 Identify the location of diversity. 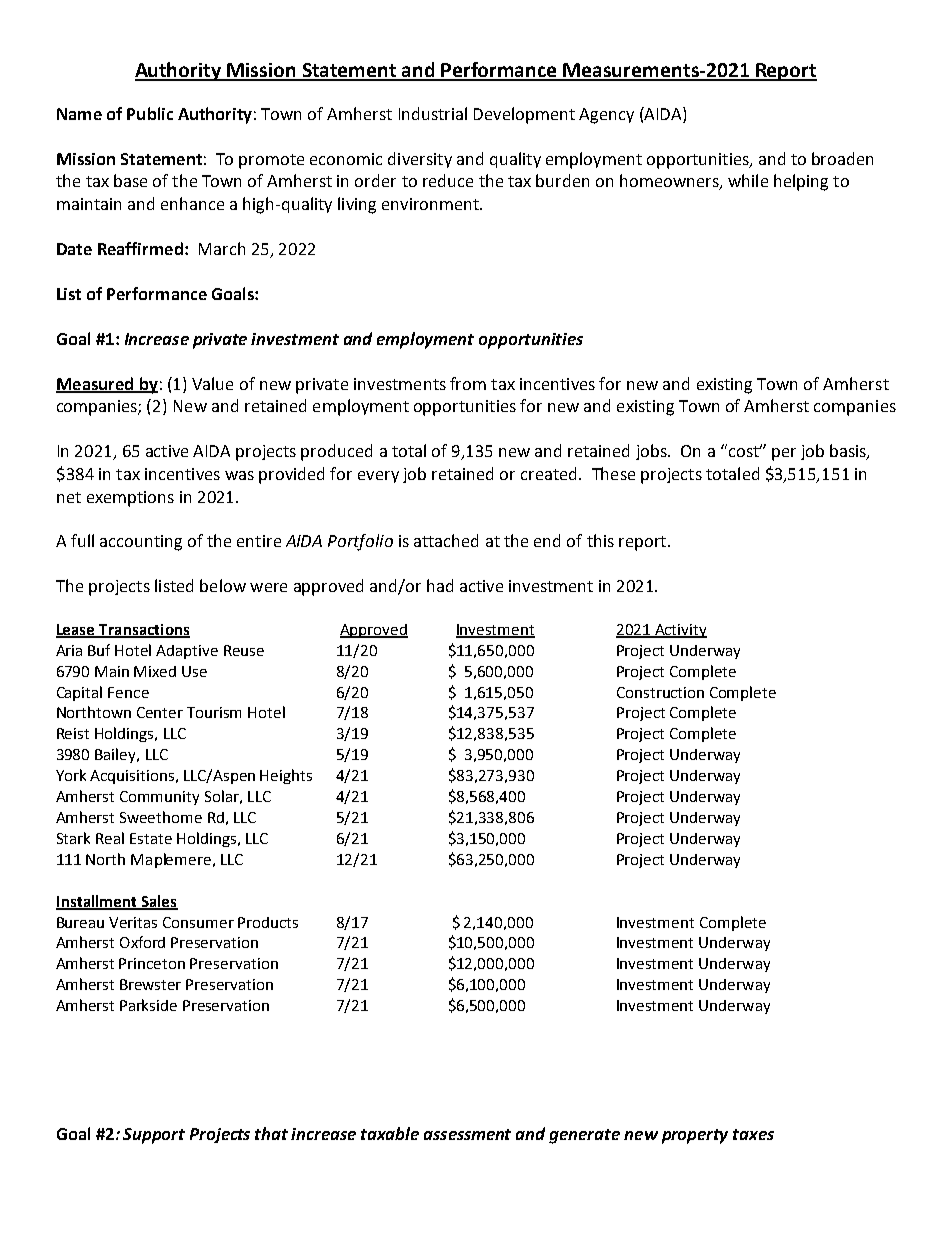
(420, 160).
